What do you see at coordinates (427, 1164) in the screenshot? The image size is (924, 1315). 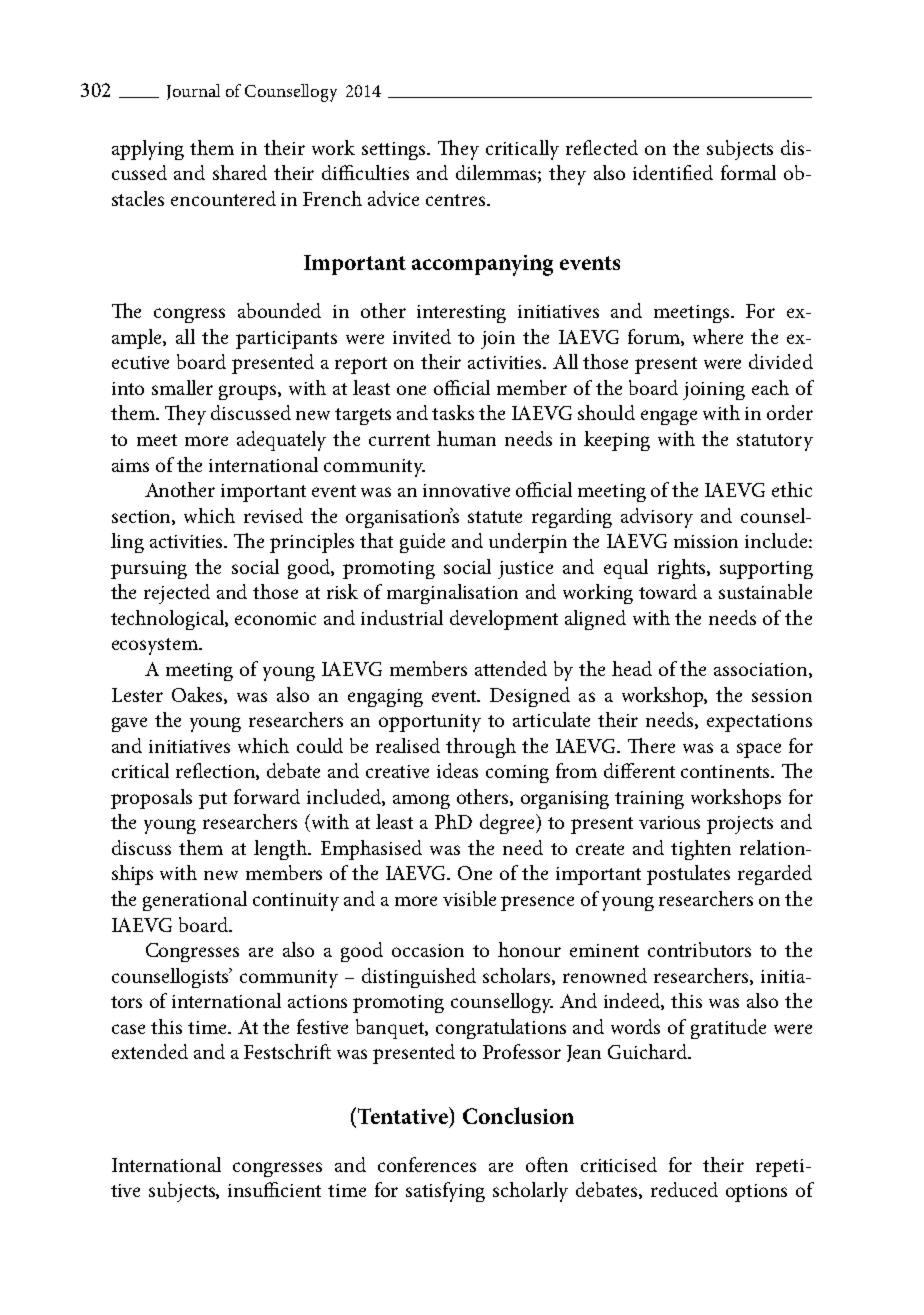 I see `conferences` at bounding box center [427, 1164].
